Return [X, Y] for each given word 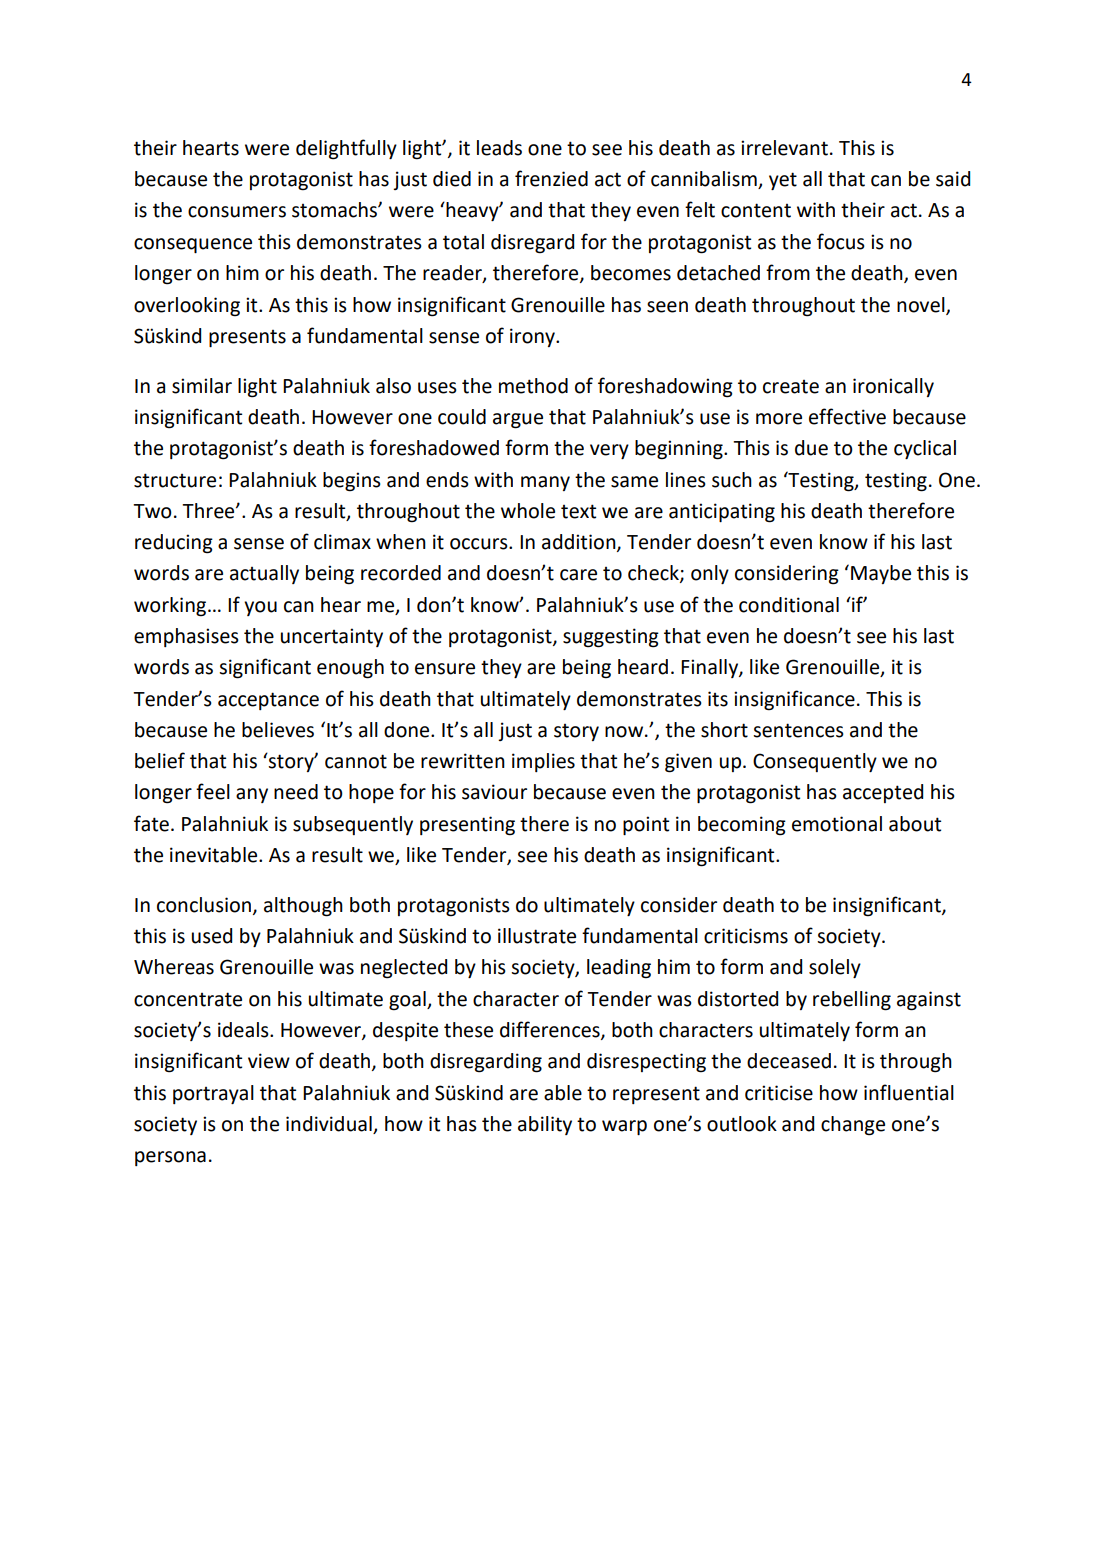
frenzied [551, 178]
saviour [494, 792]
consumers [237, 212]
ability [545, 1125]
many [545, 483]
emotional [837, 824]
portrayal [213, 1094]
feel [213, 791]
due [811, 448]
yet [783, 181]
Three [209, 511]
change [853, 1126]
